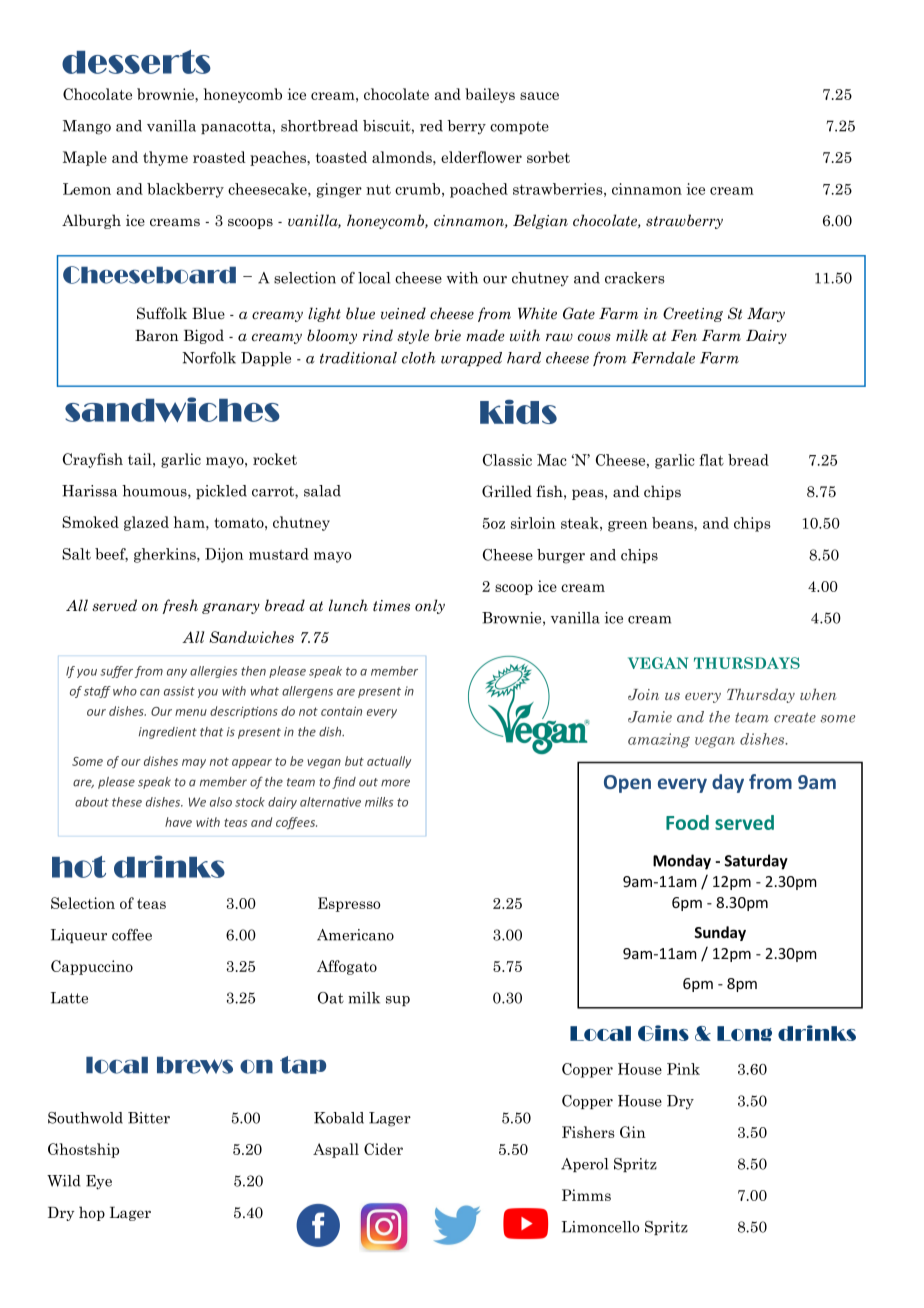 The height and width of the screenshot is (1308, 924). I want to click on Grilled, so click(507, 491).
